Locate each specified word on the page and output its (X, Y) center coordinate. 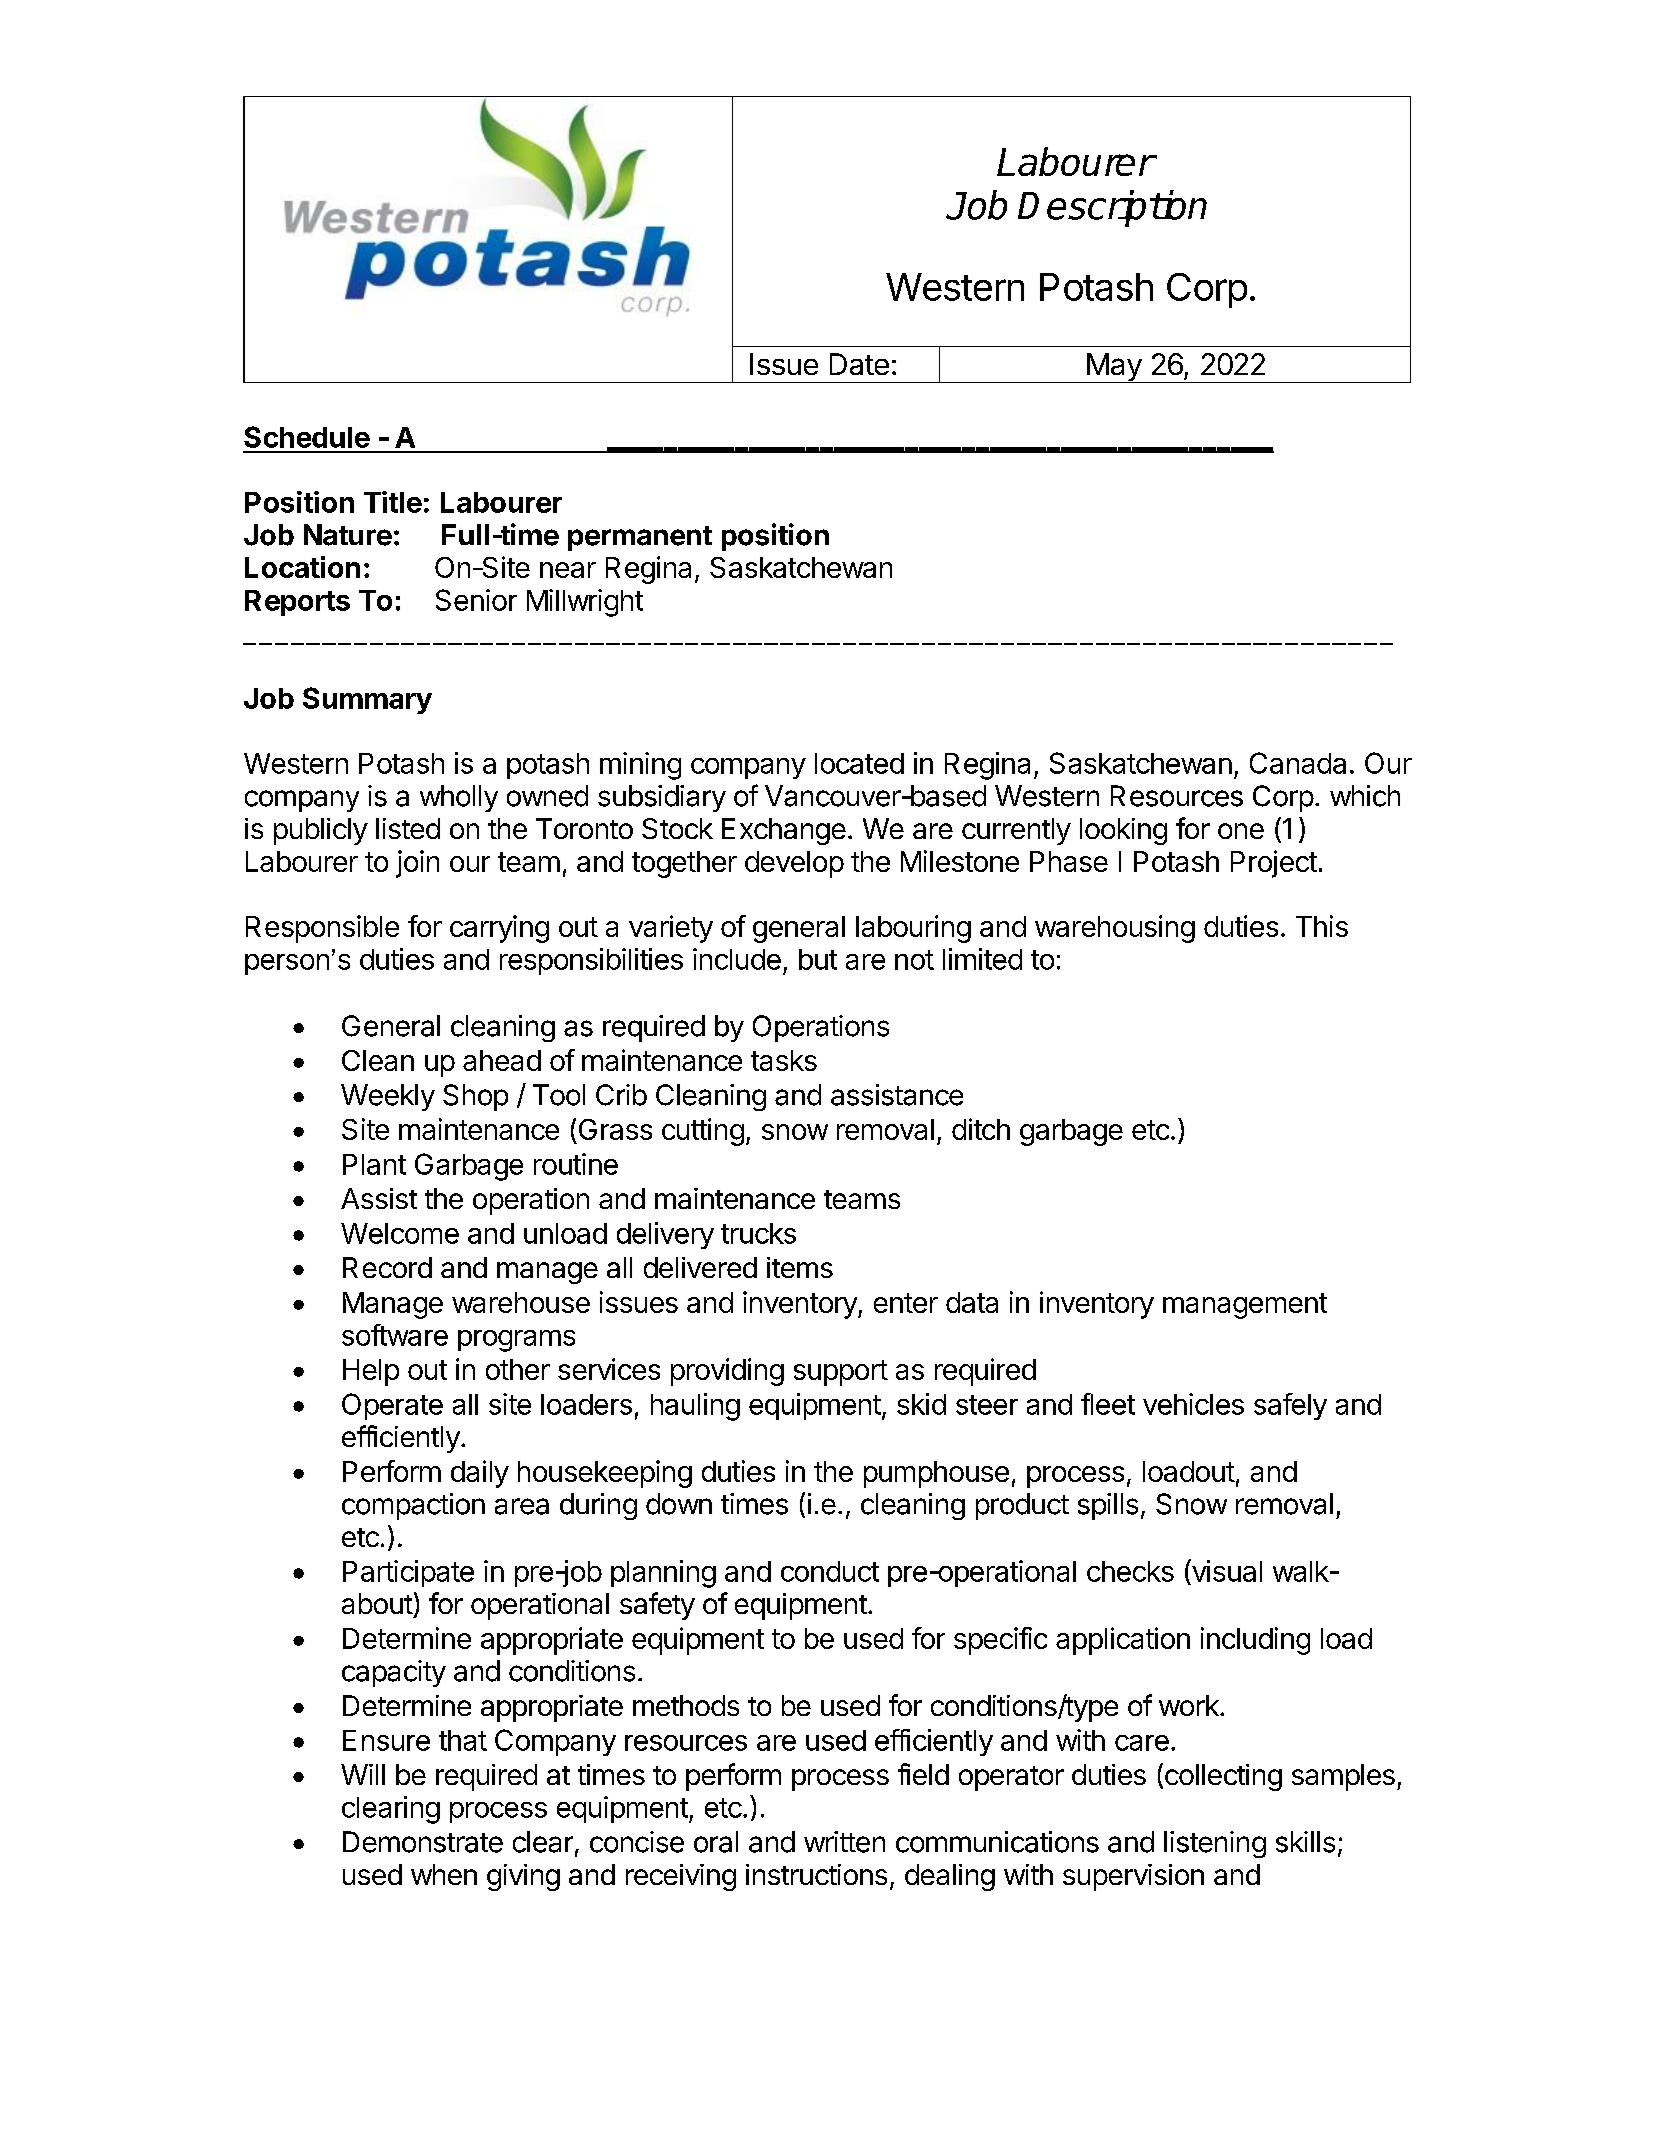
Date (859, 364)
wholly (459, 798)
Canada (1298, 763)
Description (1112, 208)
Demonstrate (423, 1842)
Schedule (307, 437)
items (800, 1267)
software (395, 1335)
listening (1215, 1844)
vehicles (1193, 1404)
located (859, 763)
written (844, 1842)
